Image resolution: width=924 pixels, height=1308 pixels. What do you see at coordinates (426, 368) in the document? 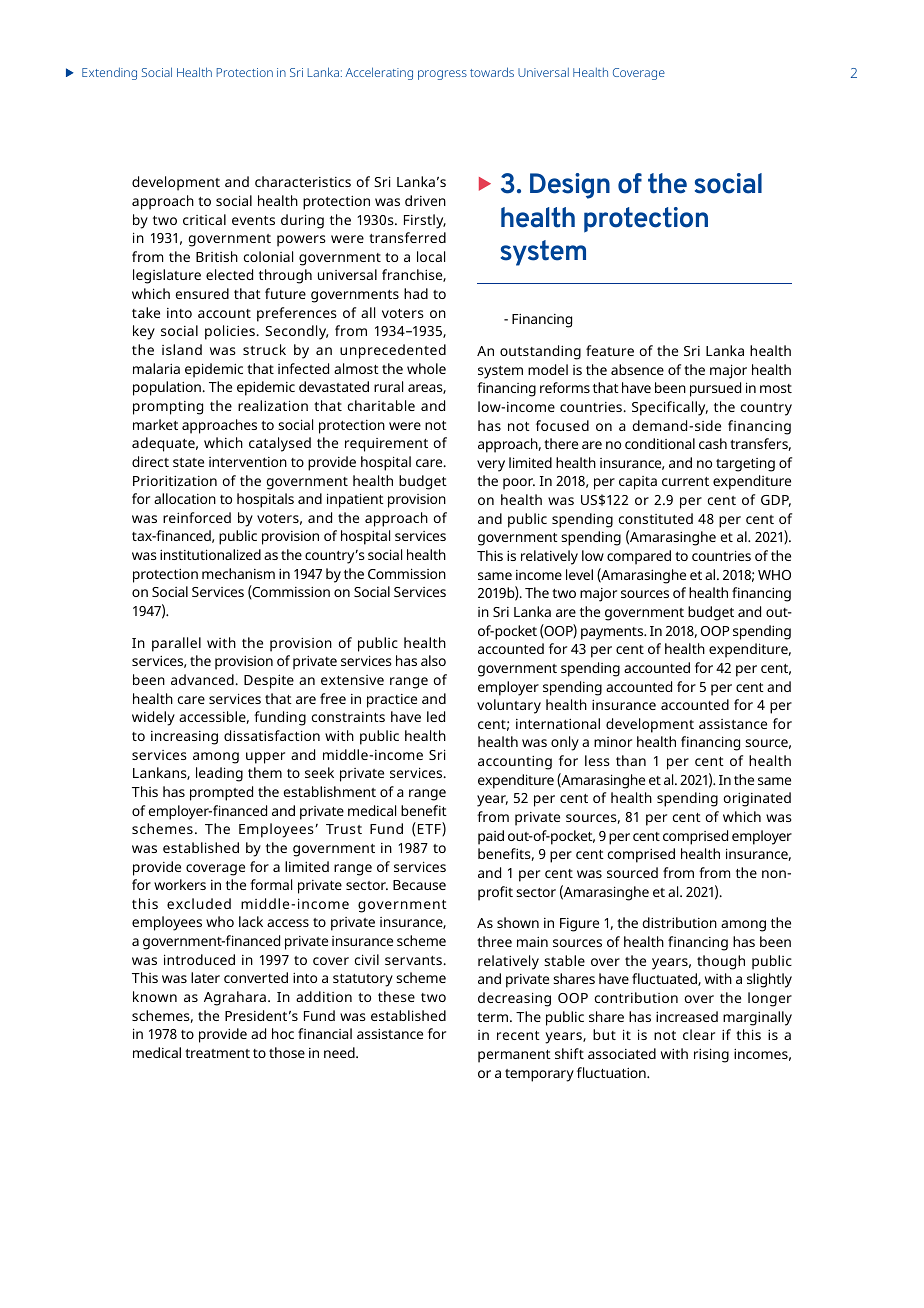
I see `whole` at bounding box center [426, 368].
